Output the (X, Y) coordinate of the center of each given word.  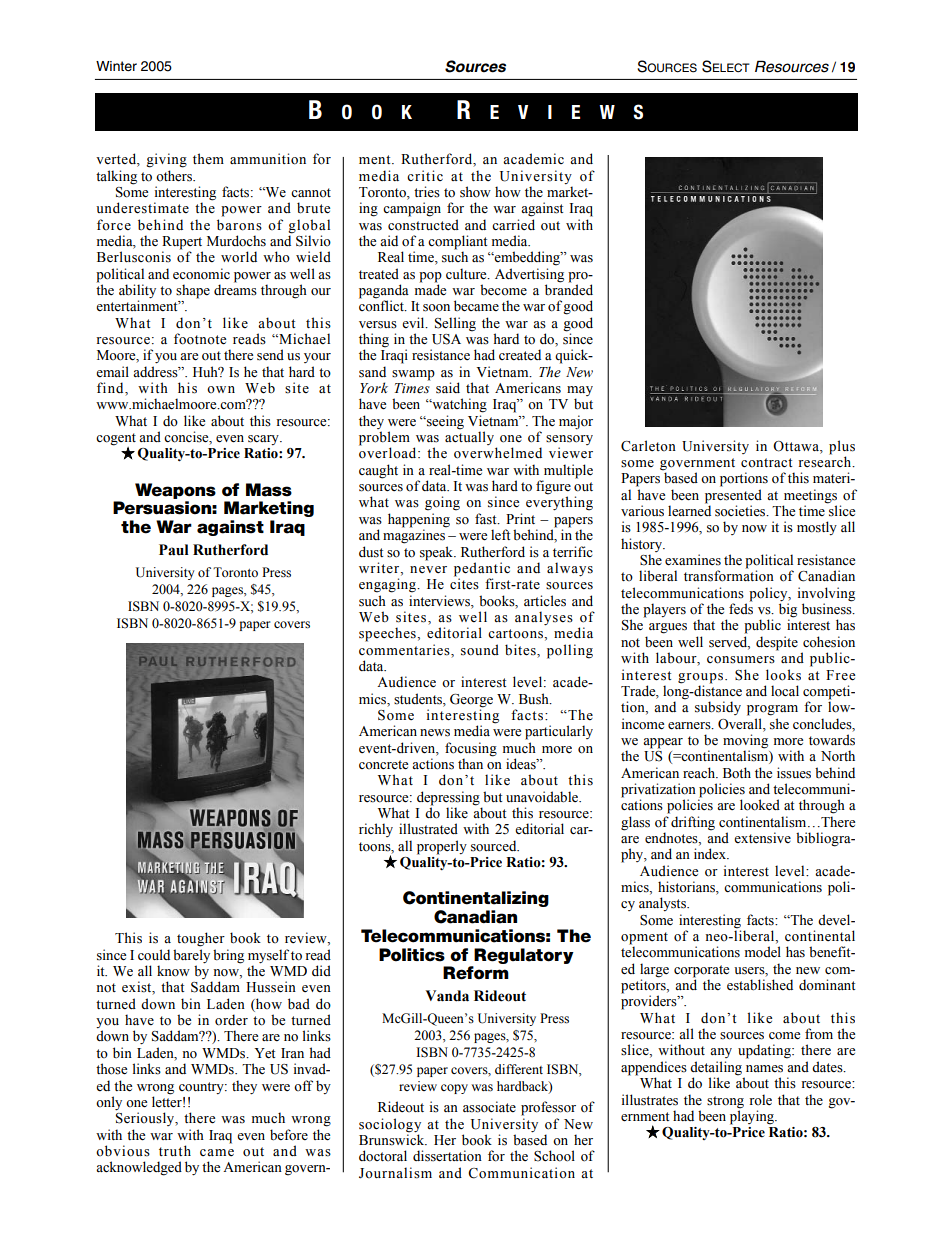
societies (741, 511)
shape (193, 291)
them (208, 158)
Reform (476, 973)
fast (487, 519)
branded (569, 289)
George (471, 701)
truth (175, 1150)
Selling (455, 324)
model (763, 952)
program (772, 710)
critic (425, 175)
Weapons (175, 491)
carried (513, 224)
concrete (383, 765)
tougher (201, 939)
